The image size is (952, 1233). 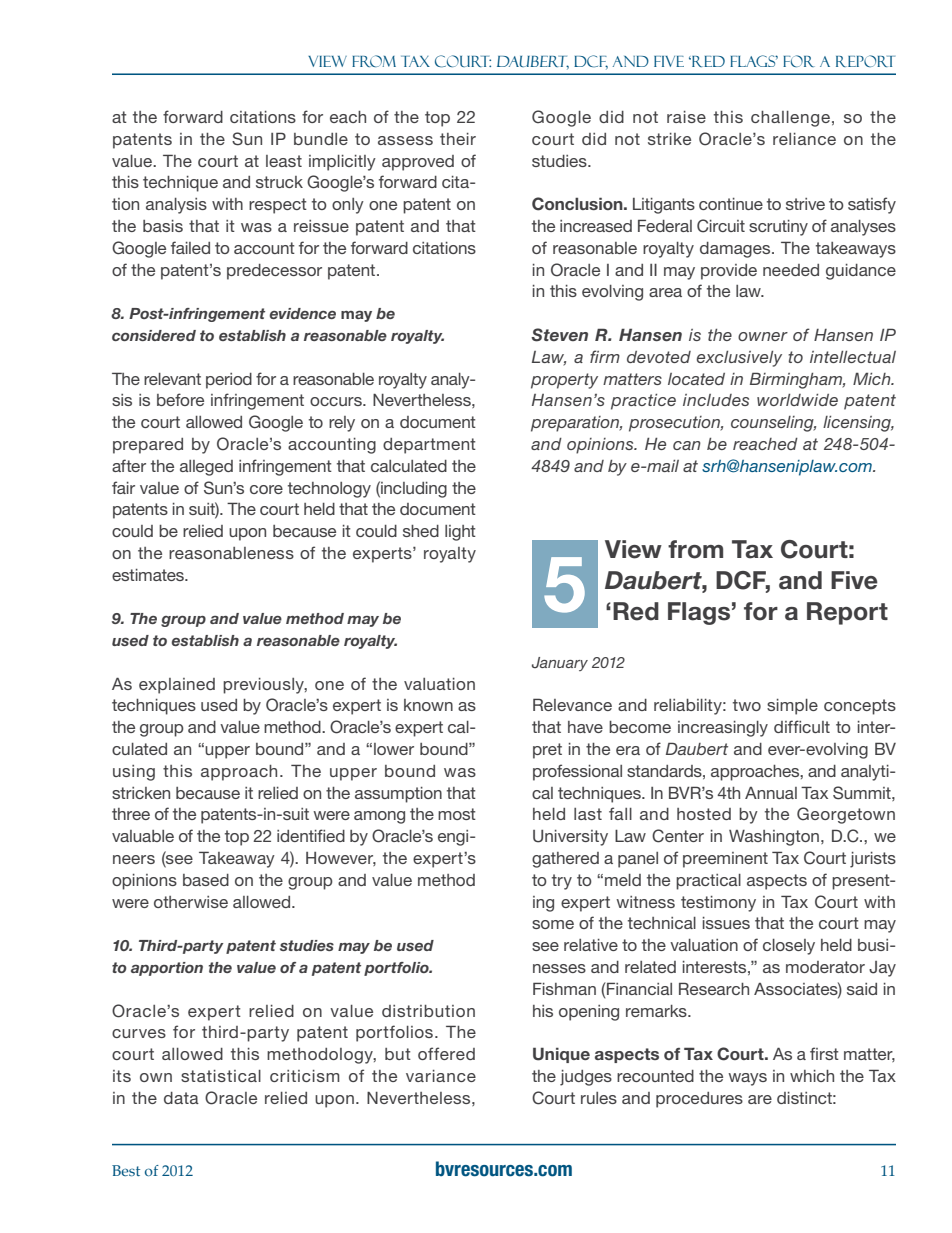 What do you see at coordinates (229, 381) in the screenshot?
I see `period` at bounding box center [229, 381].
